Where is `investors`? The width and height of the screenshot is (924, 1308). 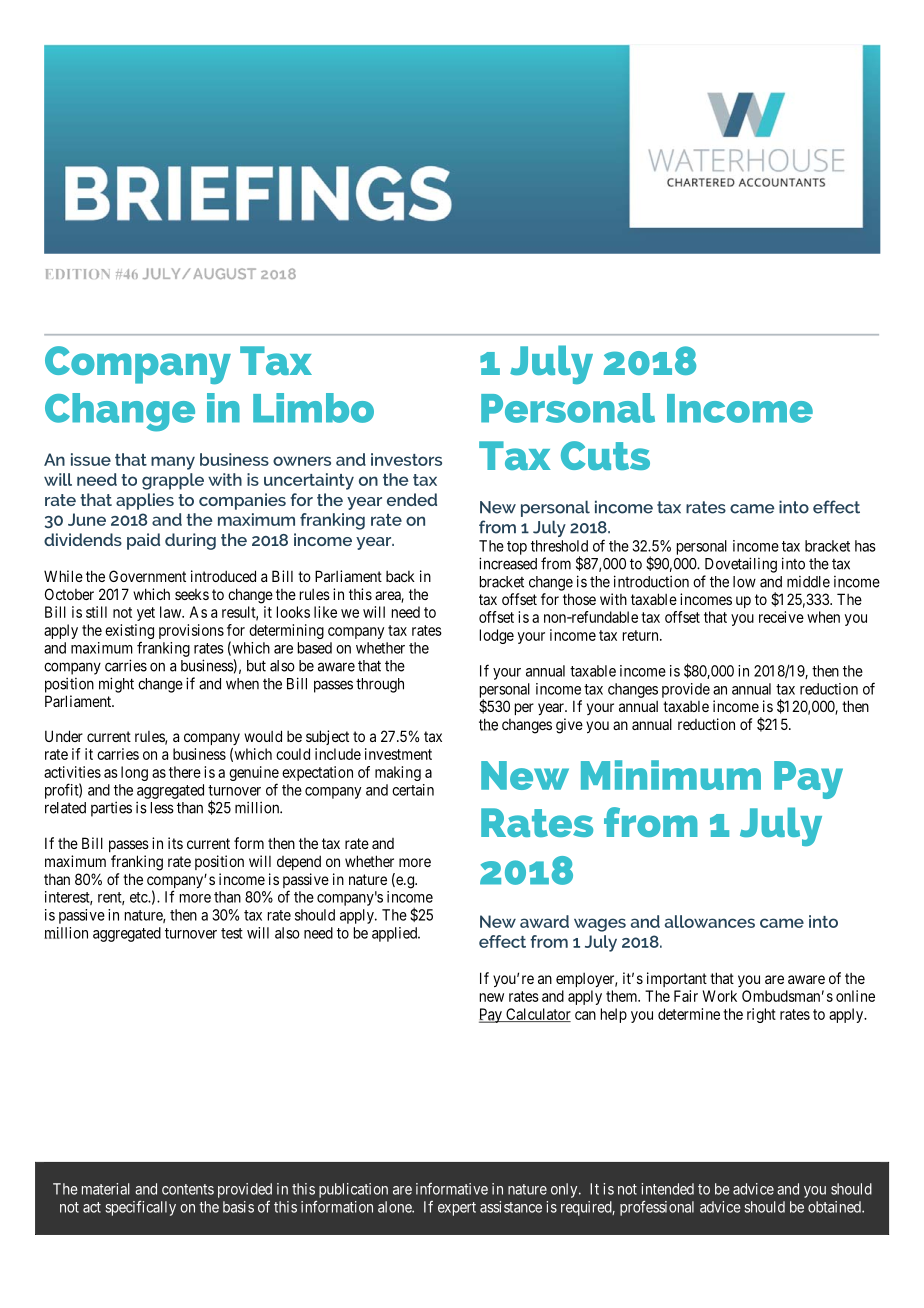 investors is located at coordinates (406, 459).
